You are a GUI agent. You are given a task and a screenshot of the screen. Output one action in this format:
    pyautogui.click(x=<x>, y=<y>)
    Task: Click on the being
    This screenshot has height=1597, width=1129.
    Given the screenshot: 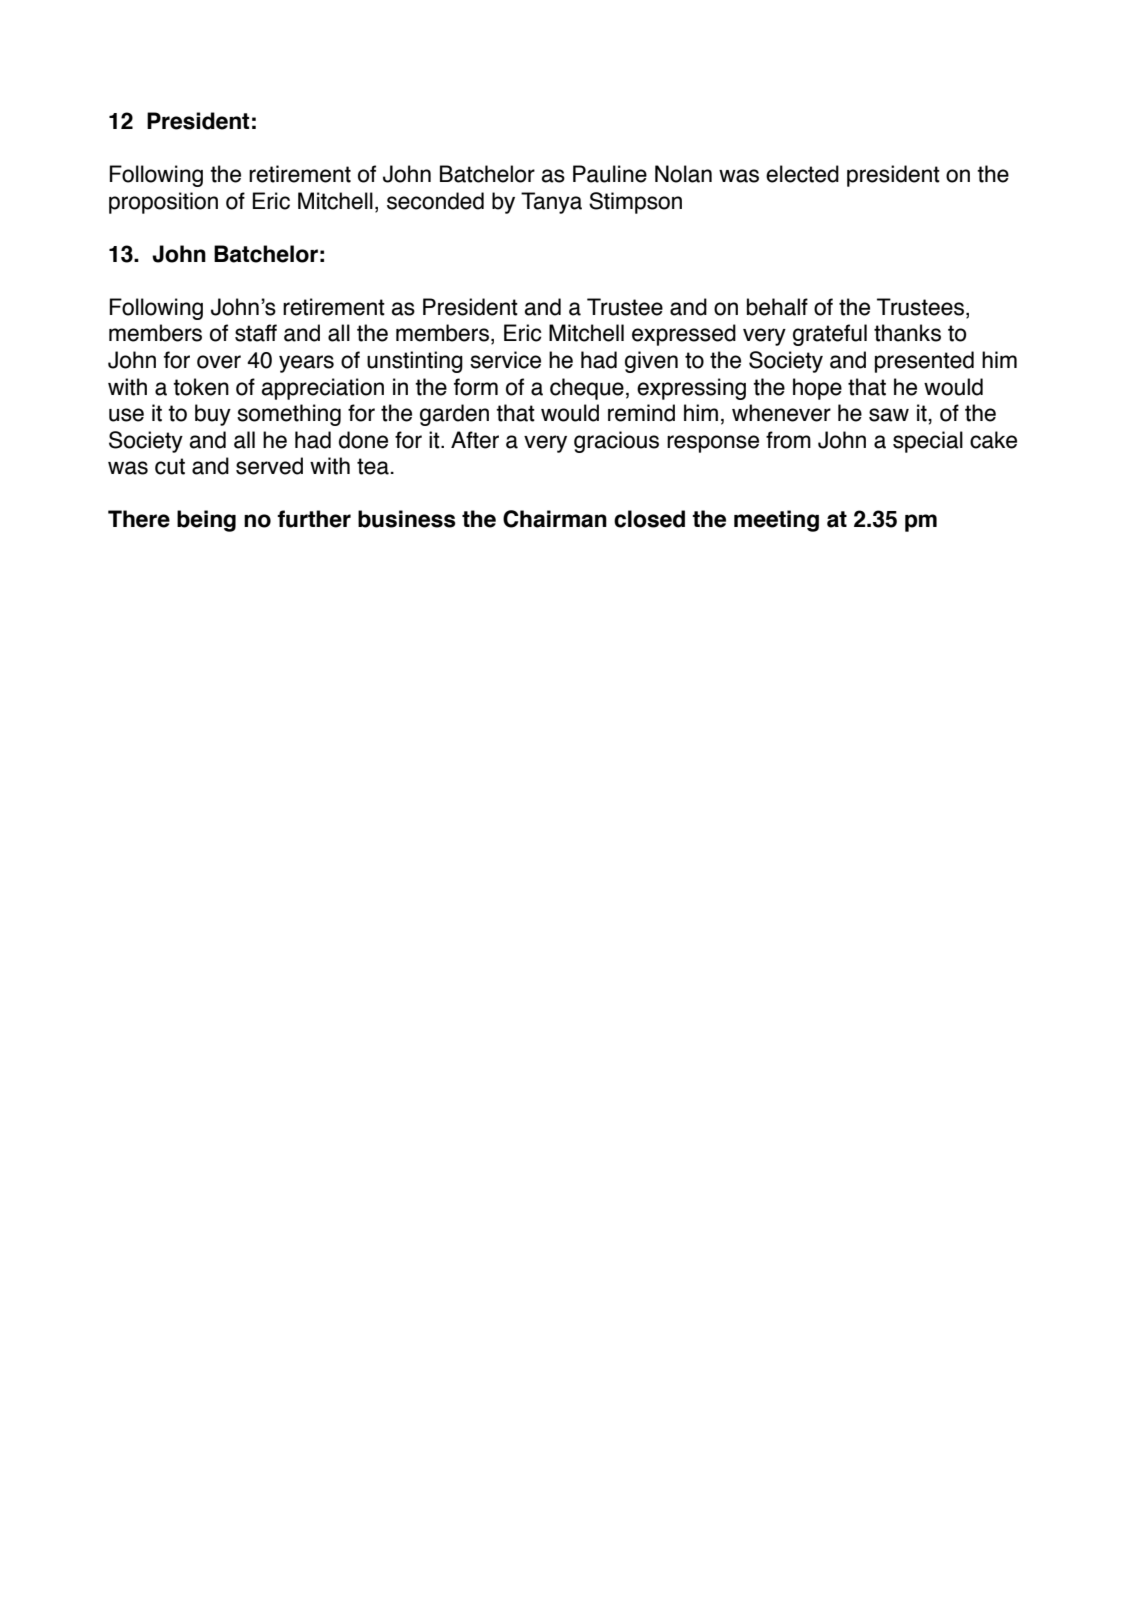 What is the action you would take?
    pyautogui.click(x=206, y=521)
